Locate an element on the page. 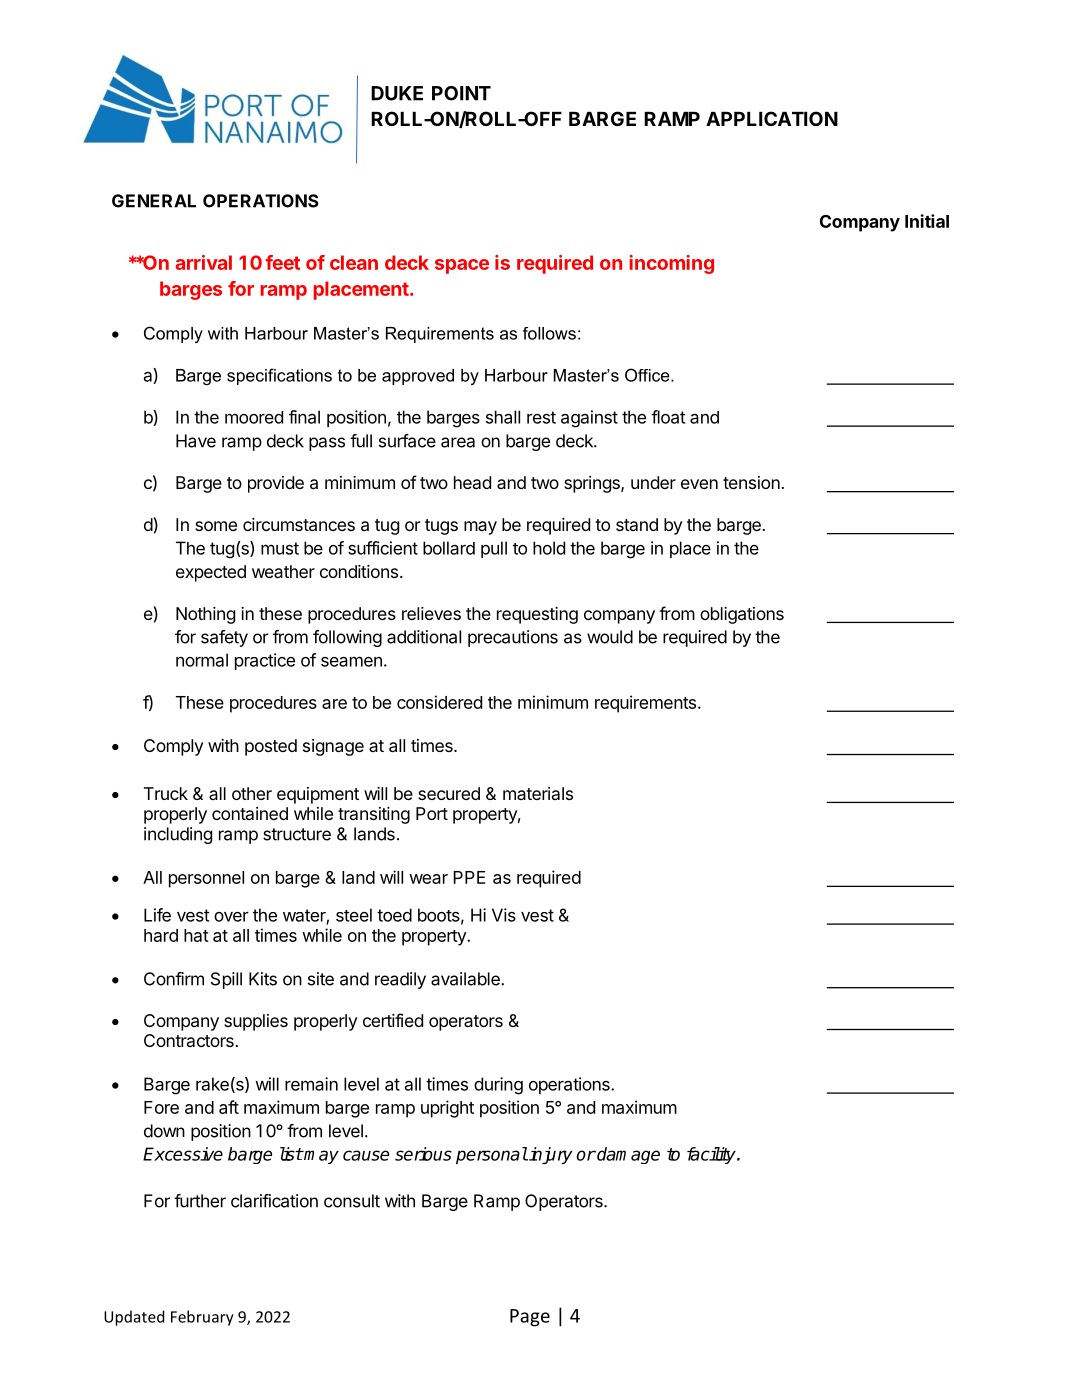 Image resolution: width=1081 pixels, height=1399 pixels. some is located at coordinates (216, 526).
